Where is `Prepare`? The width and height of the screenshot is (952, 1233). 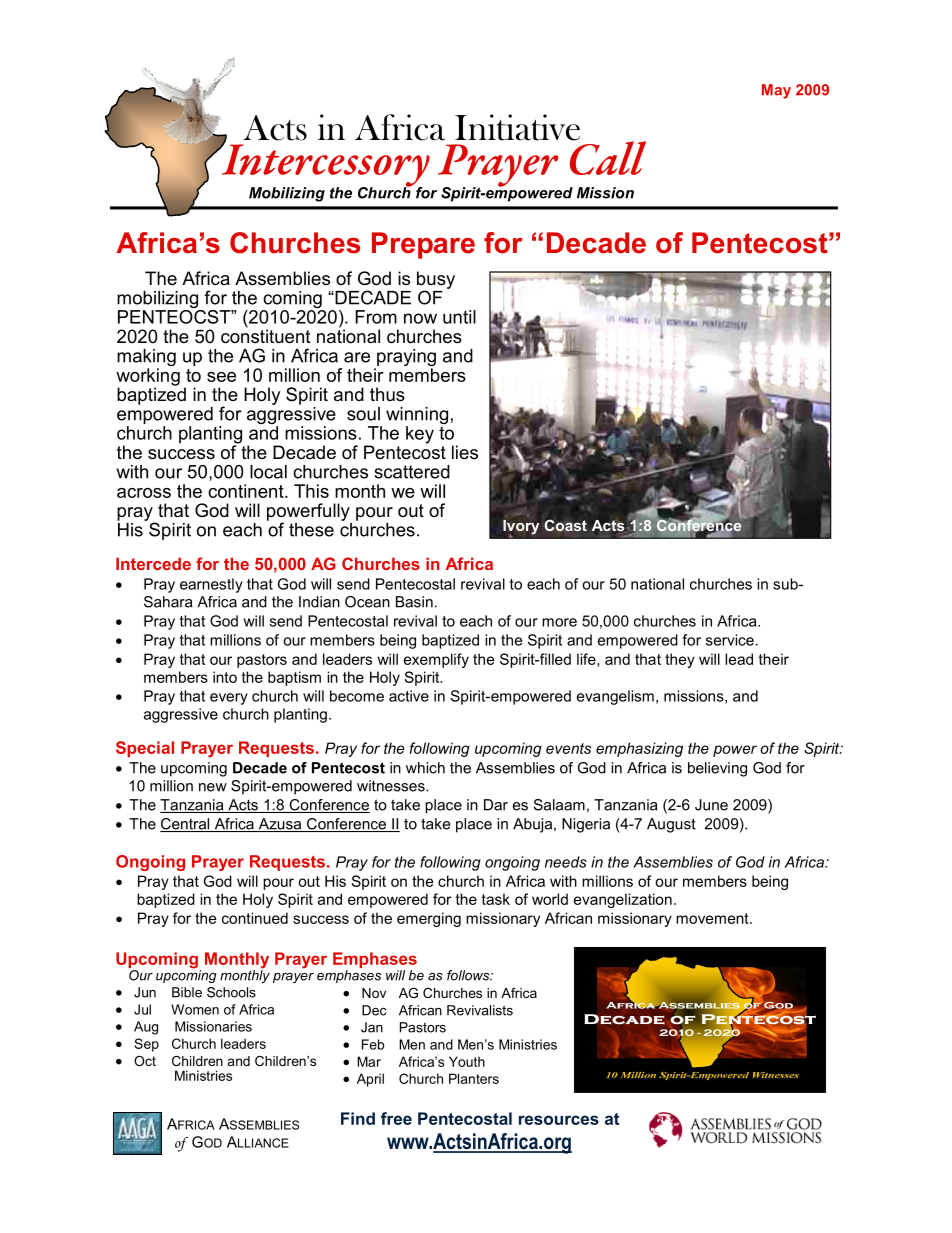 Prepare is located at coordinates (423, 245).
